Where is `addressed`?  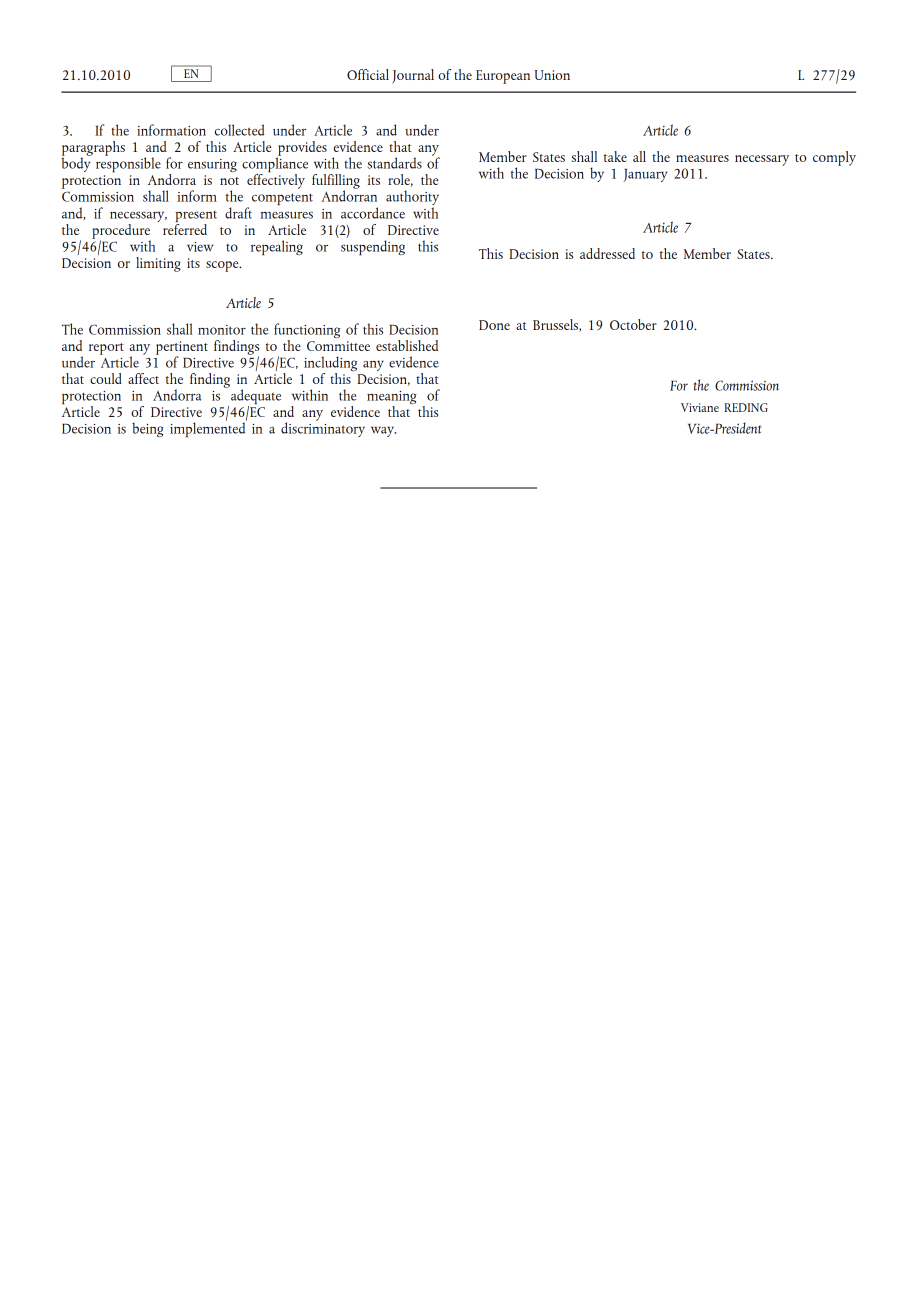 addressed is located at coordinates (607, 253).
